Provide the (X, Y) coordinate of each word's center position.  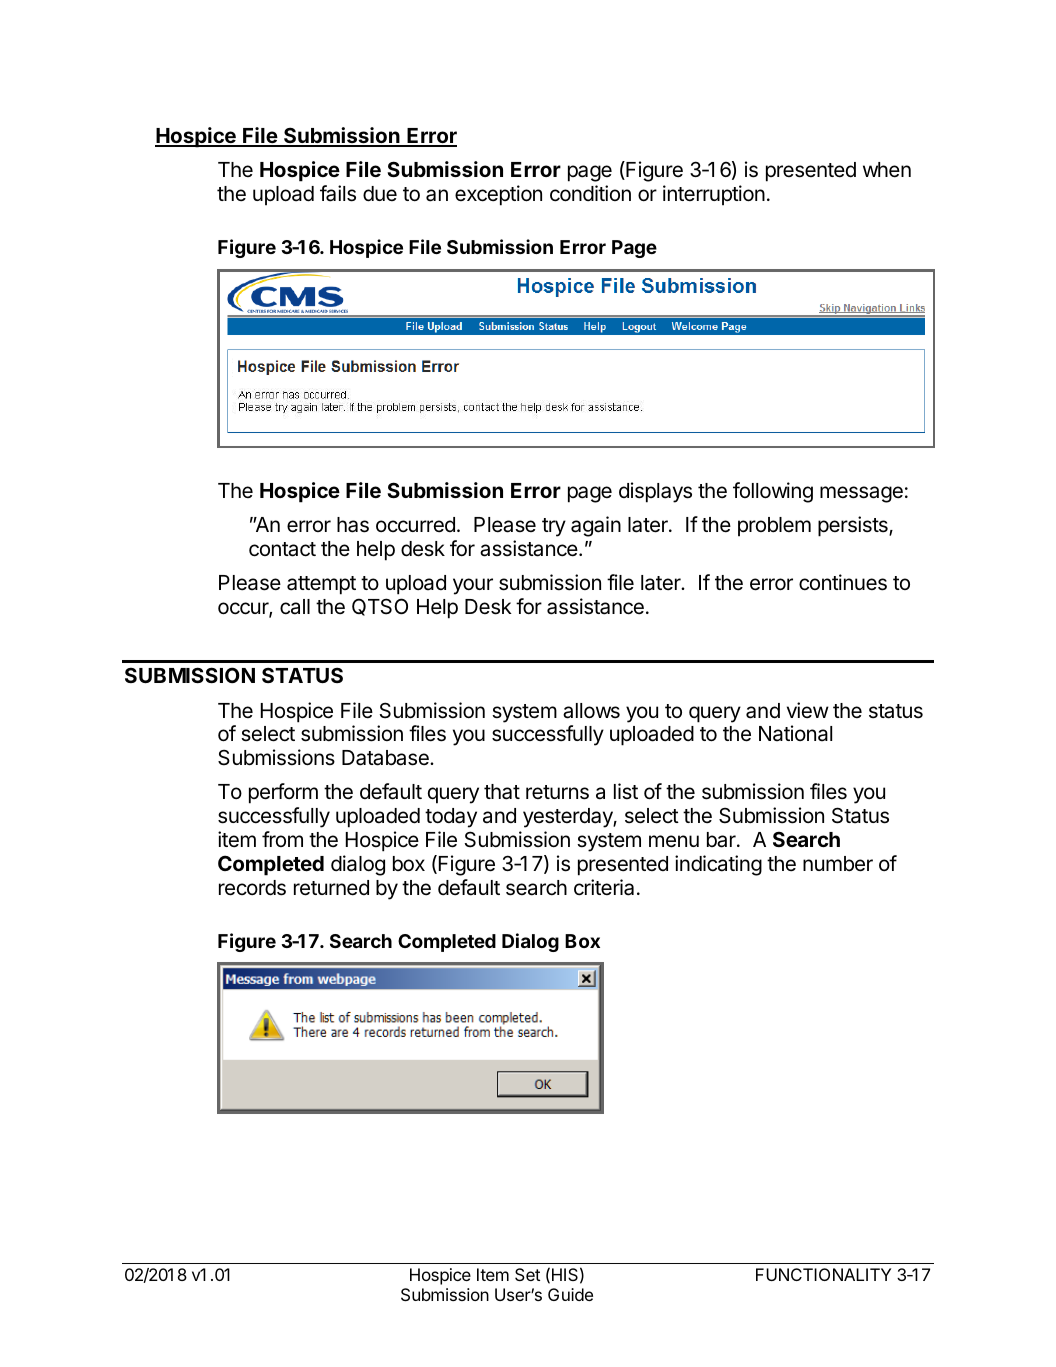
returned (331, 888)
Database (386, 758)
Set (527, 1274)
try (554, 527)
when (887, 170)
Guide (570, 1294)
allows (591, 711)
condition (590, 193)
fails (338, 193)
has (353, 525)
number (838, 864)
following (773, 492)
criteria (604, 887)
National (795, 733)
